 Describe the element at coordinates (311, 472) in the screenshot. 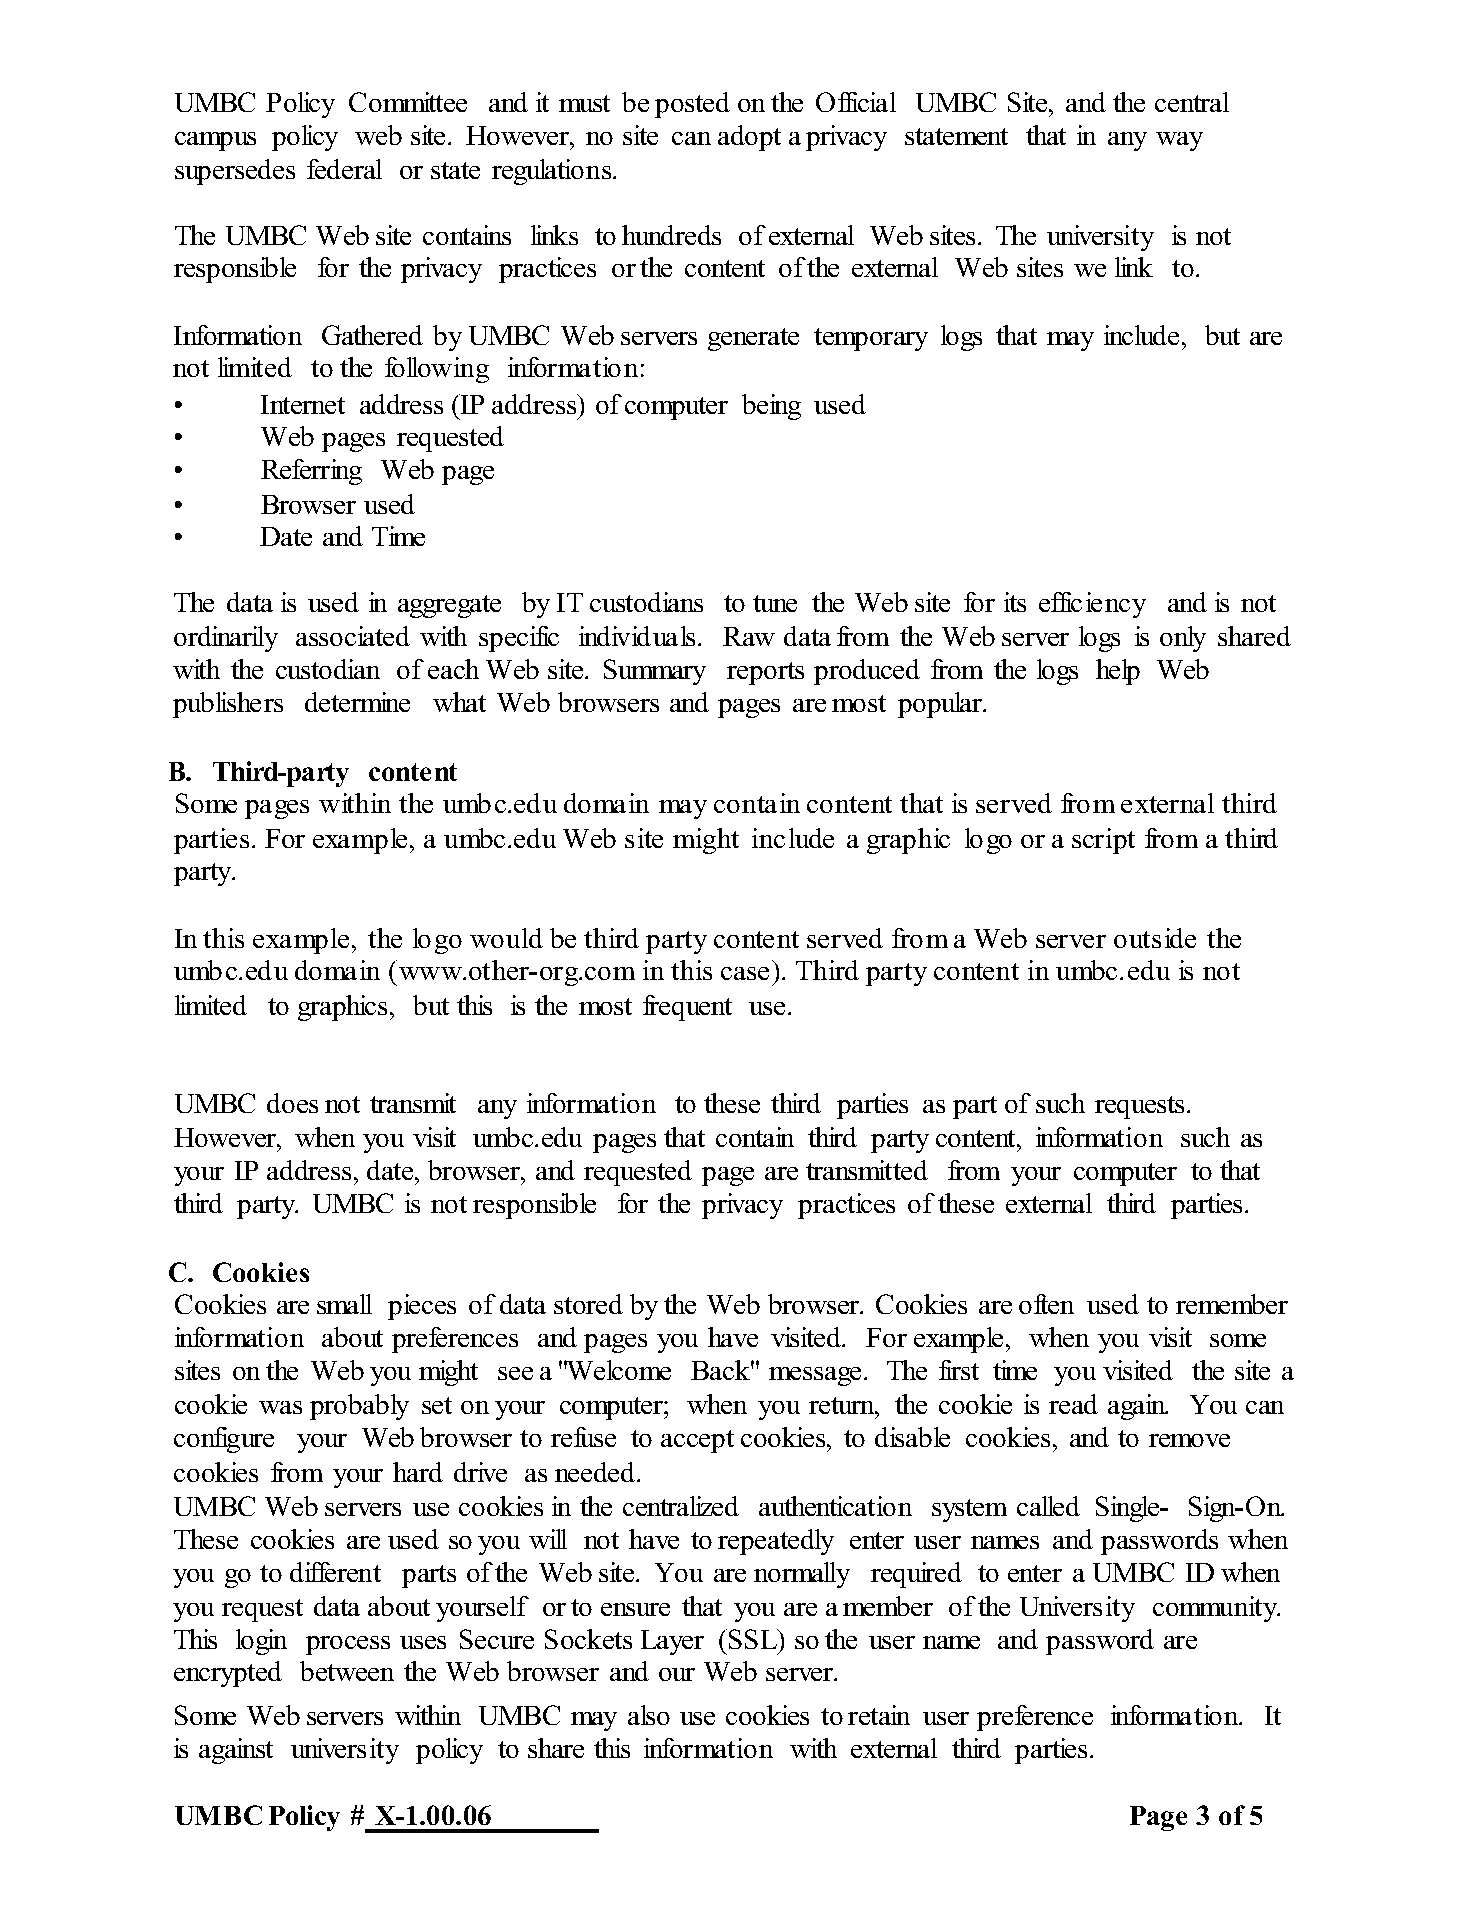

I see `Referring` at that location.
